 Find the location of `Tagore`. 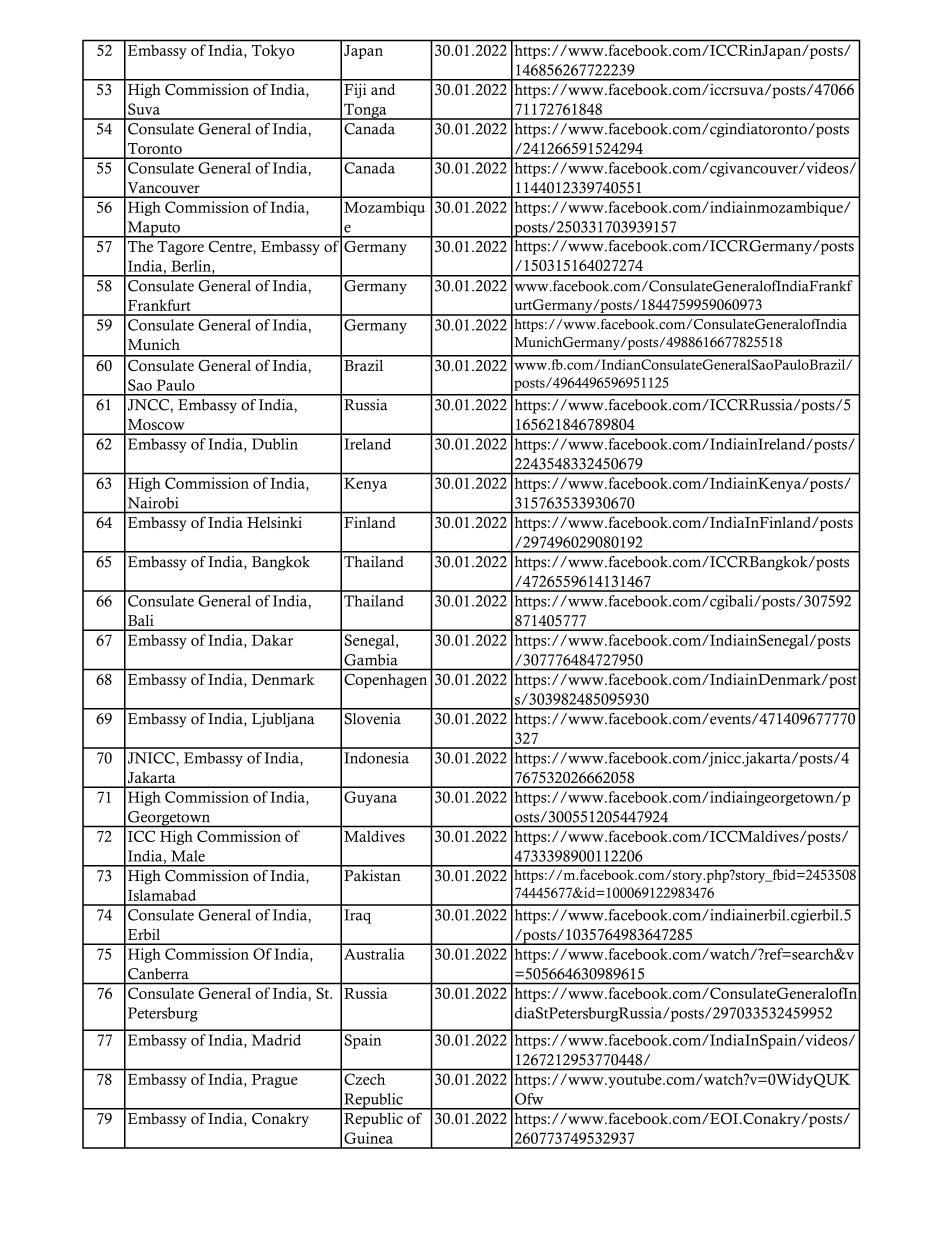

Tagore is located at coordinates (180, 248).
